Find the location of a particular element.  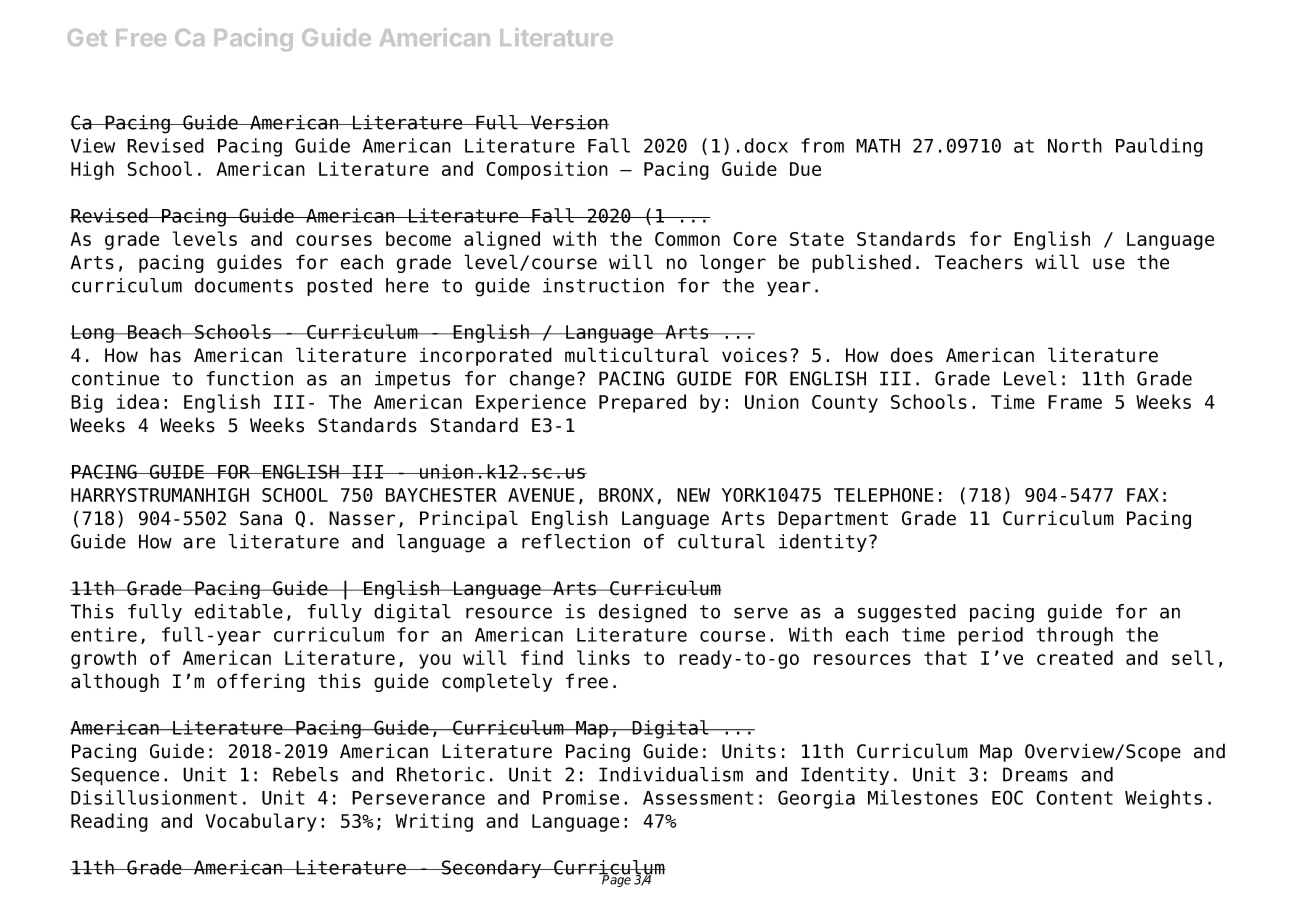

Get is located at coordinates (87, 37).
